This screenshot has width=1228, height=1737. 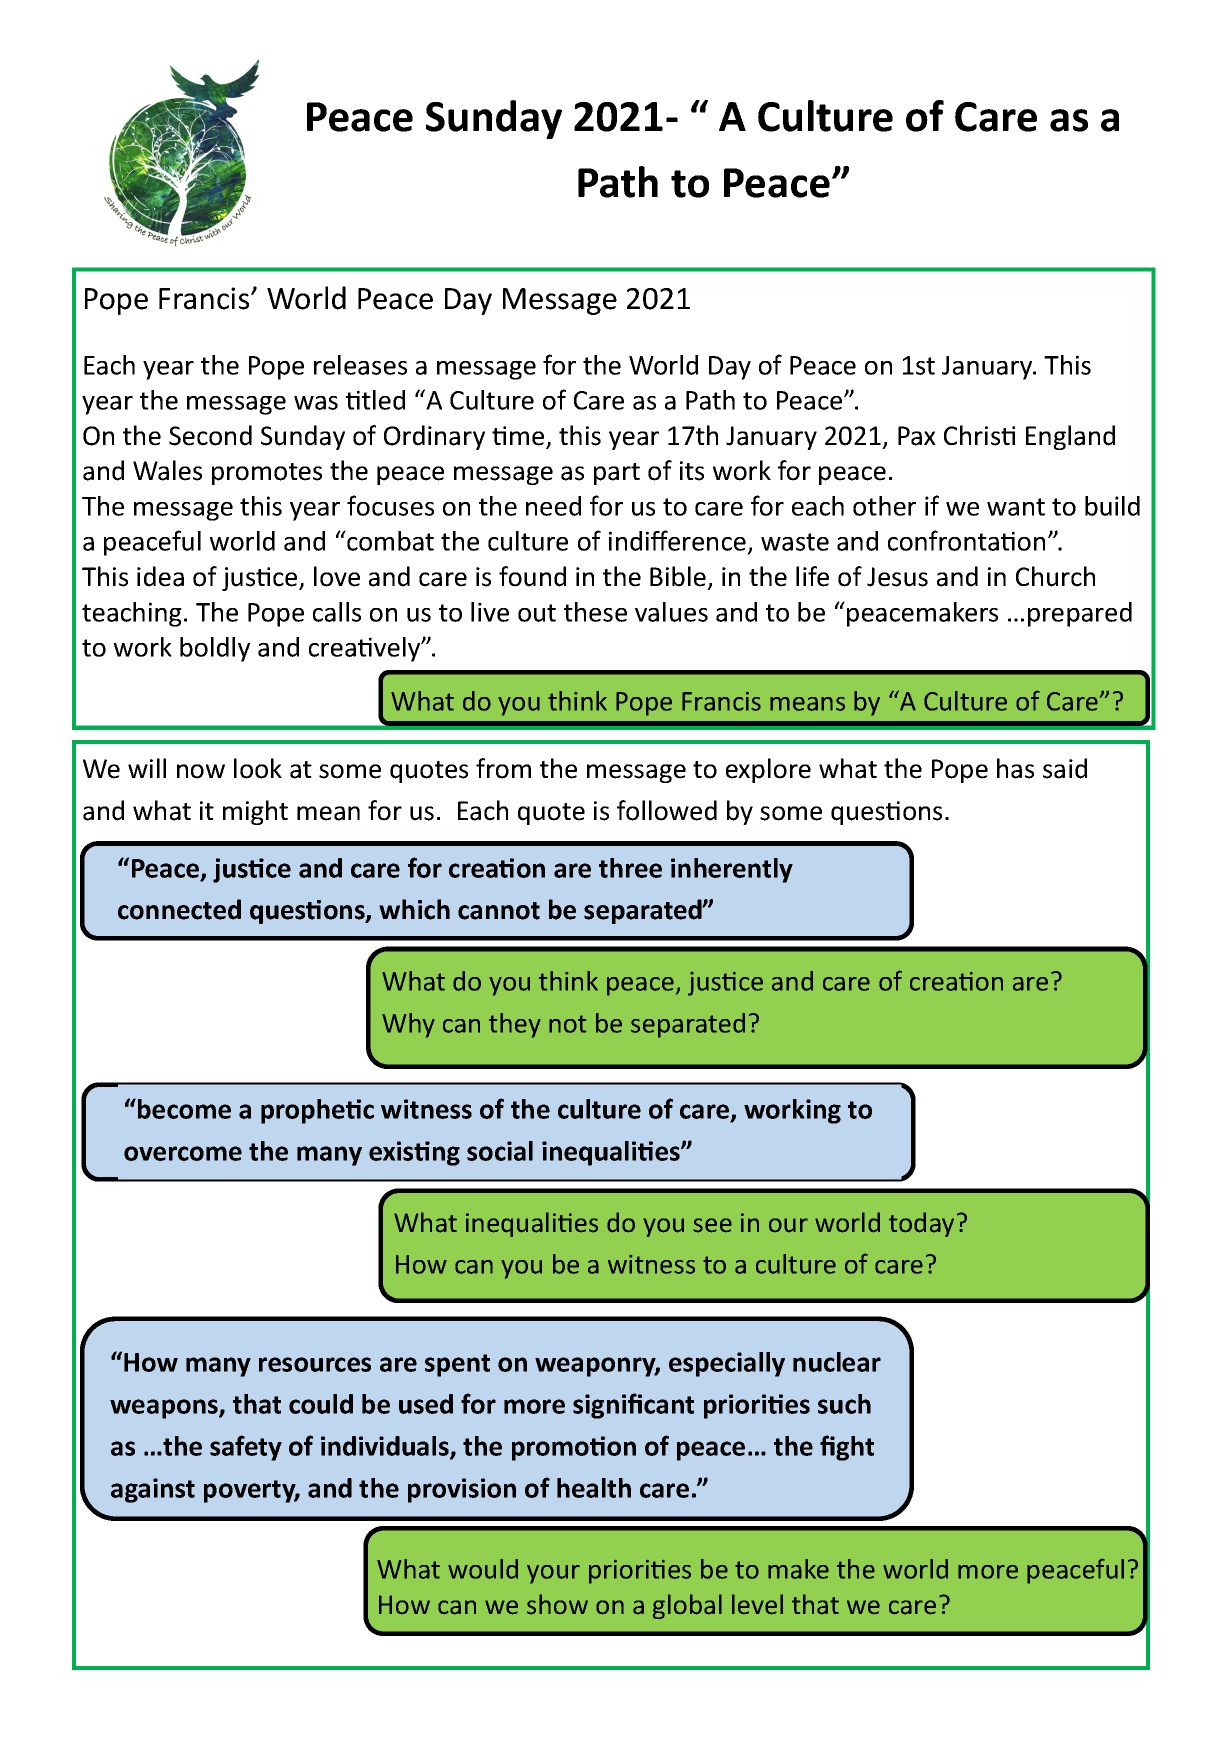 I want to click on Christi, so click(x=979, y=435).
